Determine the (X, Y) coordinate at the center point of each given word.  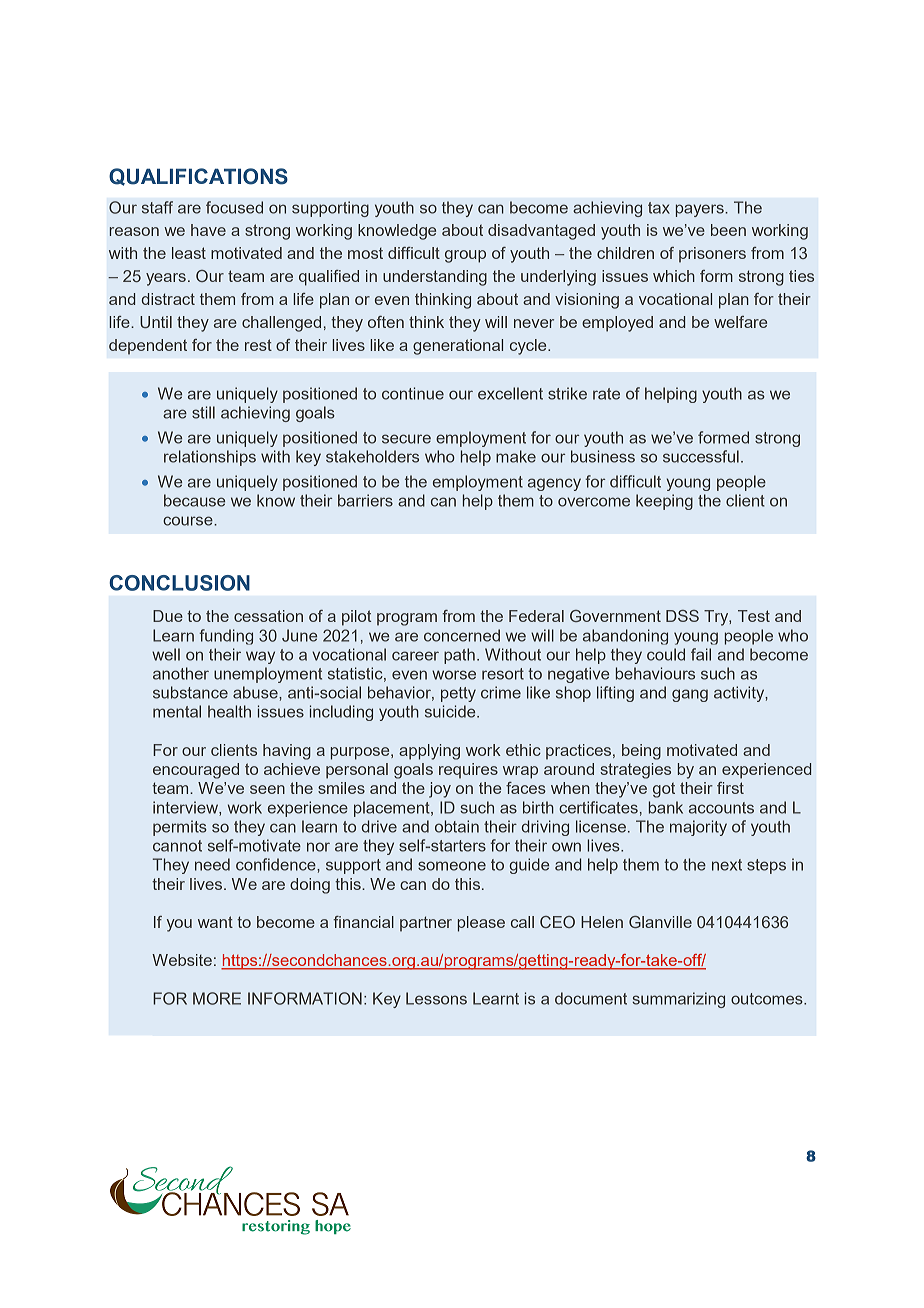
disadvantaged (541, 232)
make (516, 456)
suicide (451, 711)
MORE (217, 998)
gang (690, 695)
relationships (210, 458)
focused (234, 207)
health (229, 711)
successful (701, 456)
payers (701, 210)
